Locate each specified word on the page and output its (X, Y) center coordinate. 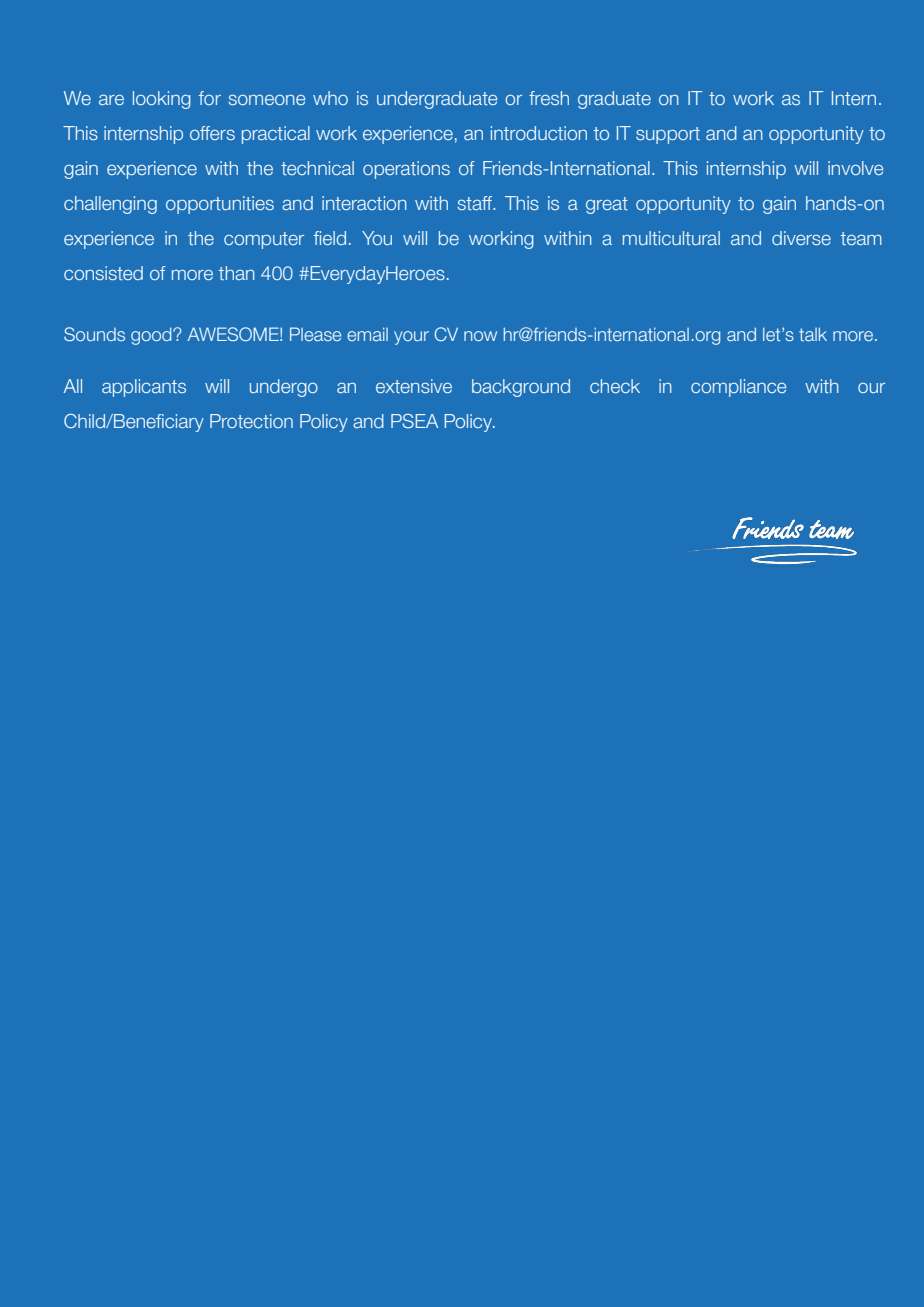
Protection (251, 421)
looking (162, 100)
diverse (801, 238)
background (521, 388)
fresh (549, 98)
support (668, 135)
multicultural (671, 238)
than (237, 273)
